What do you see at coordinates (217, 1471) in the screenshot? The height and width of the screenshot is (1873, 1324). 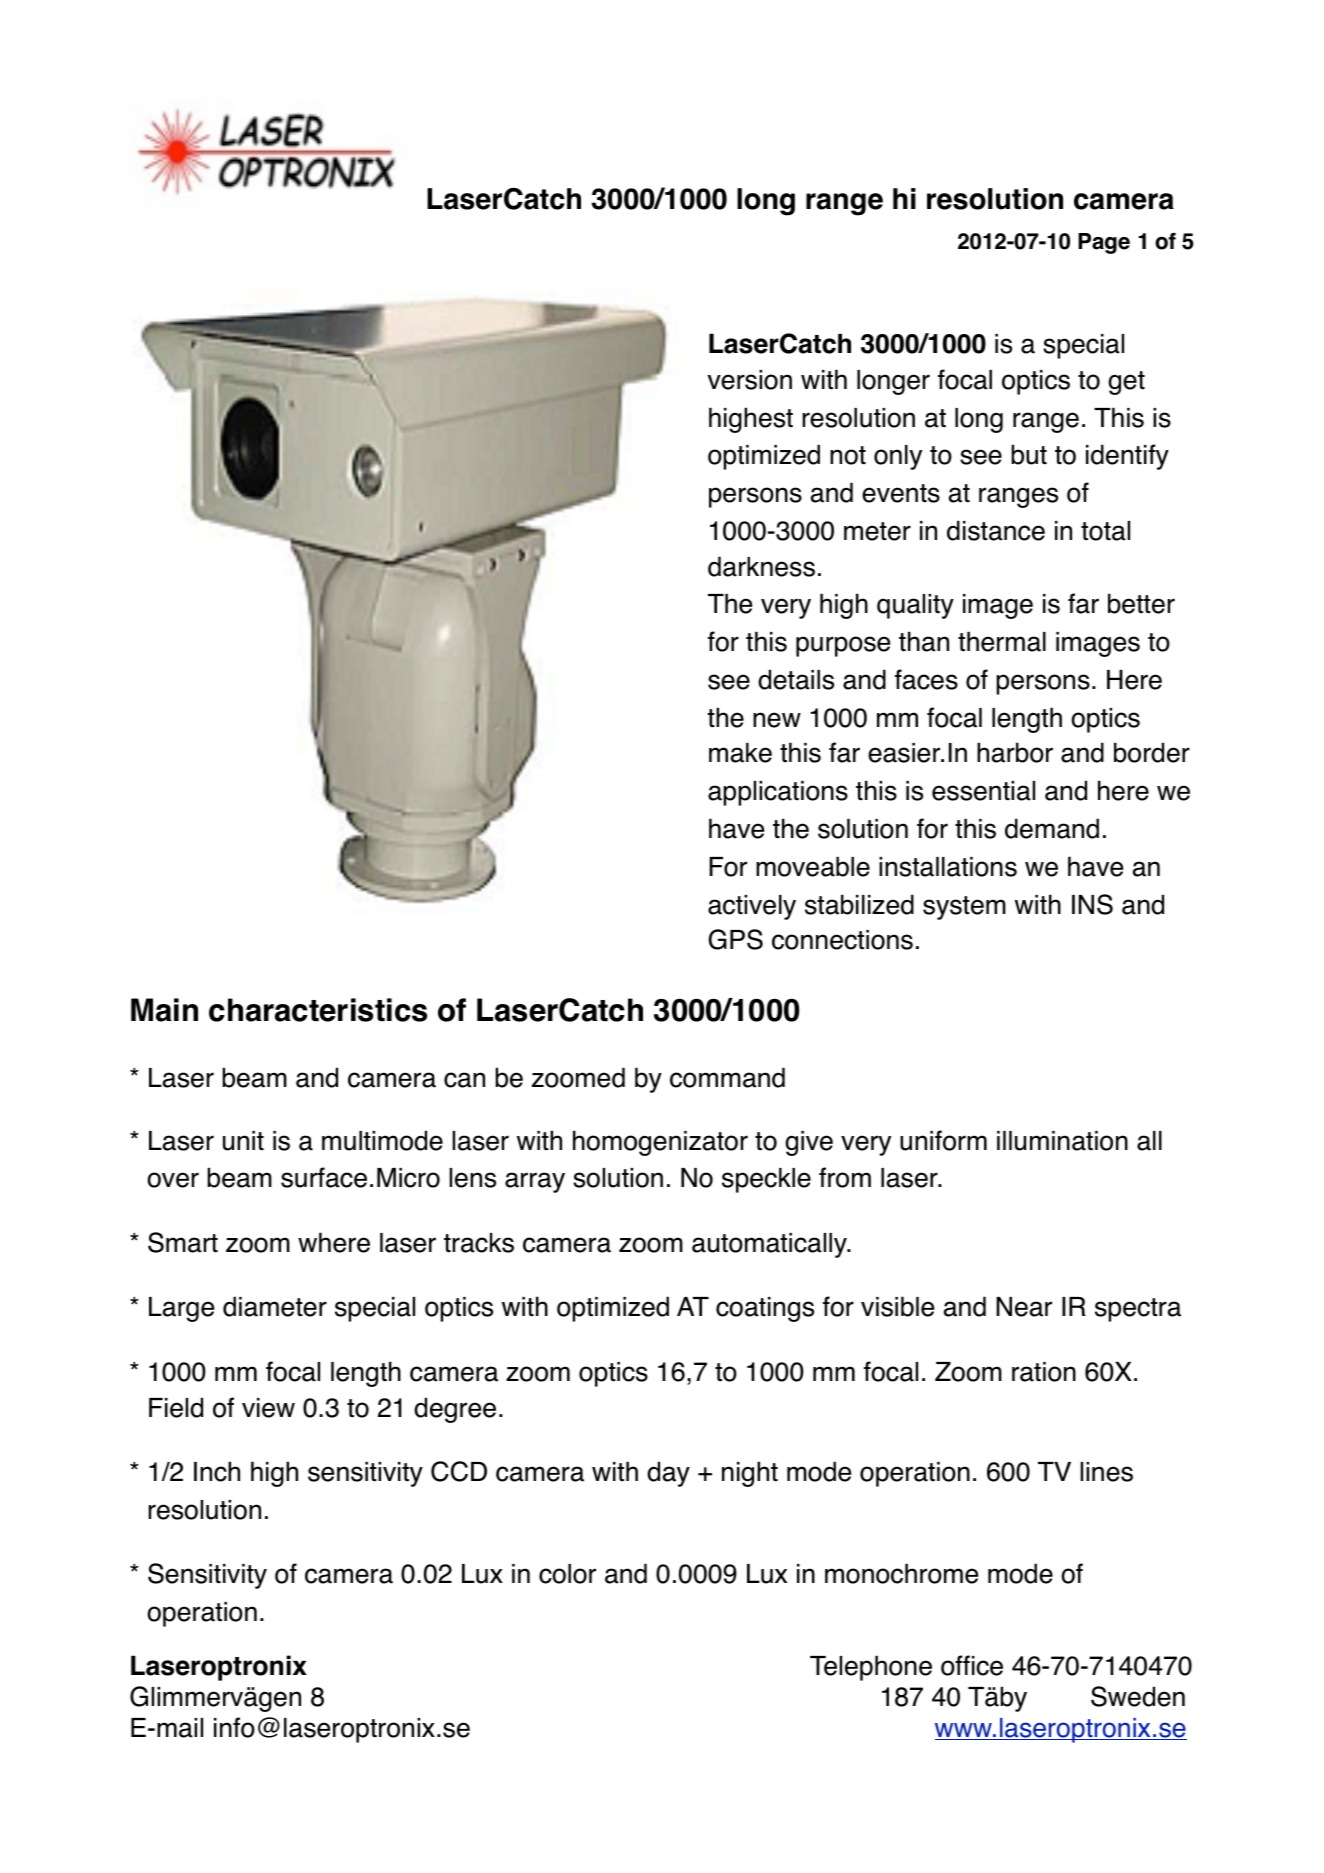 I see `Inch` at bounding box center [217, 1471].
